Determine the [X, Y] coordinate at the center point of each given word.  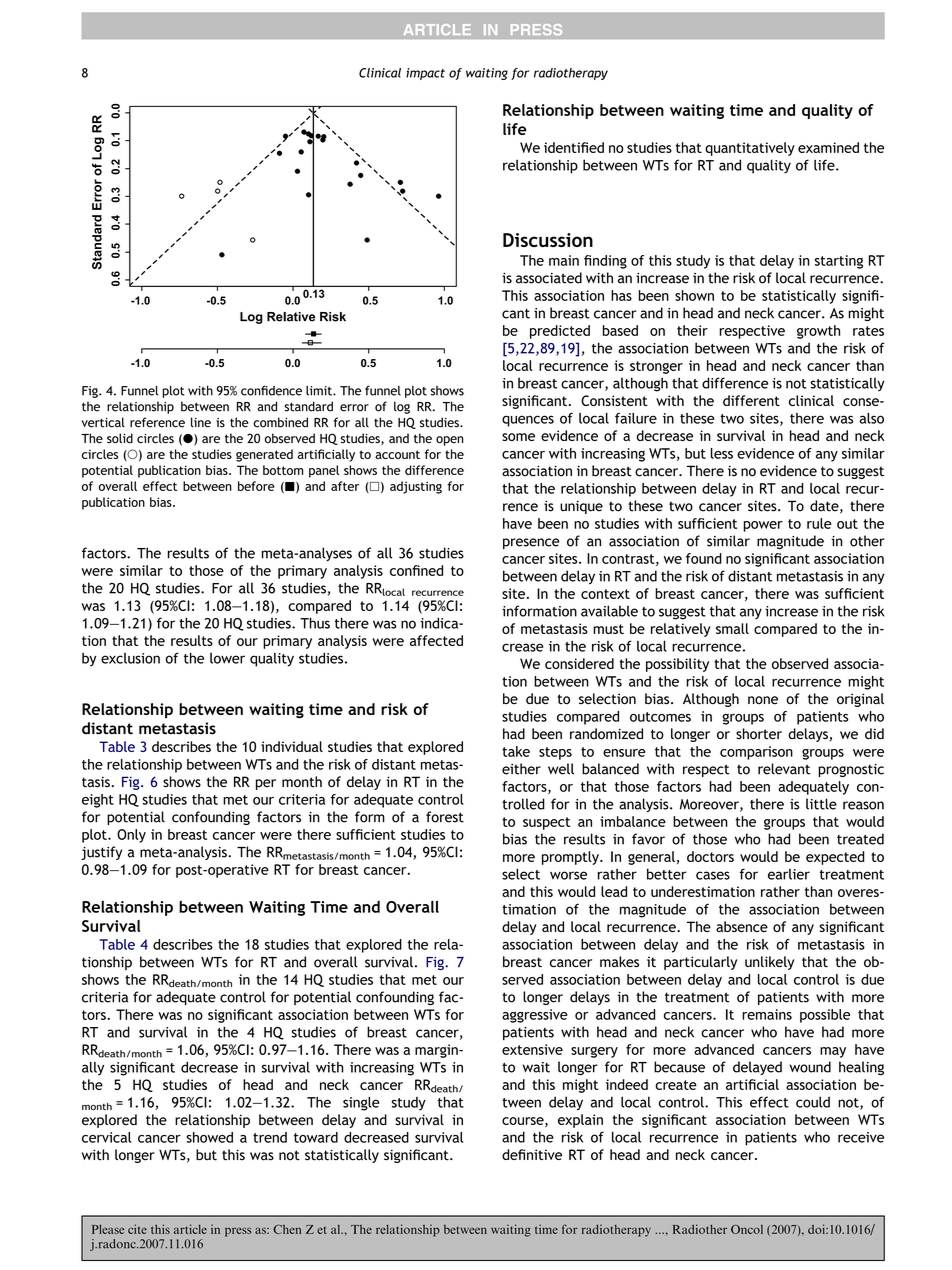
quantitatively [750, 149]
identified [574, 147]
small [732, 628]
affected [436, 640]
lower [227, 658]
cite [137, 1229]
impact [425, 74]
